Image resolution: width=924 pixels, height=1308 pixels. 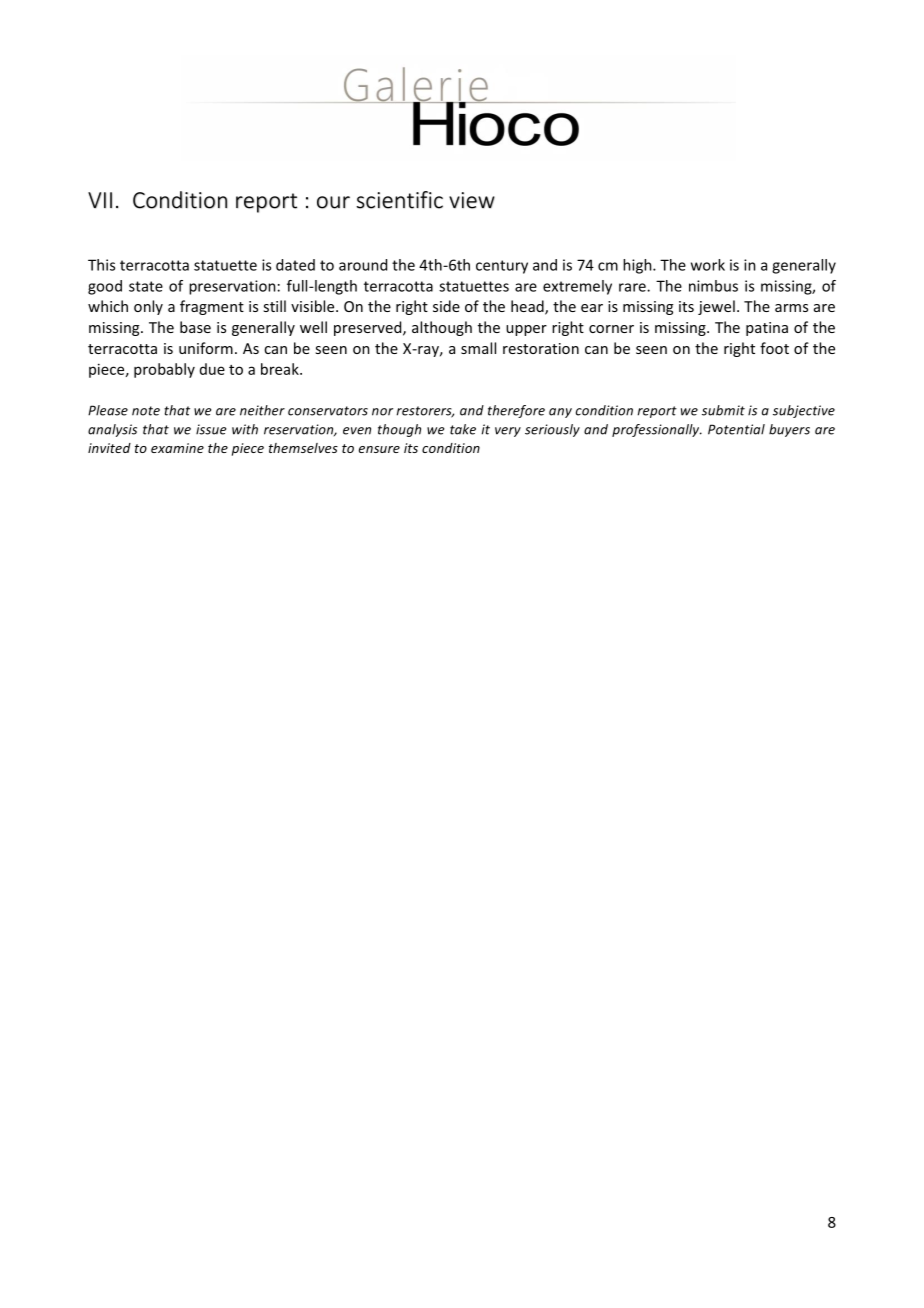 I want to click on take, so click(x=463, y=429).
